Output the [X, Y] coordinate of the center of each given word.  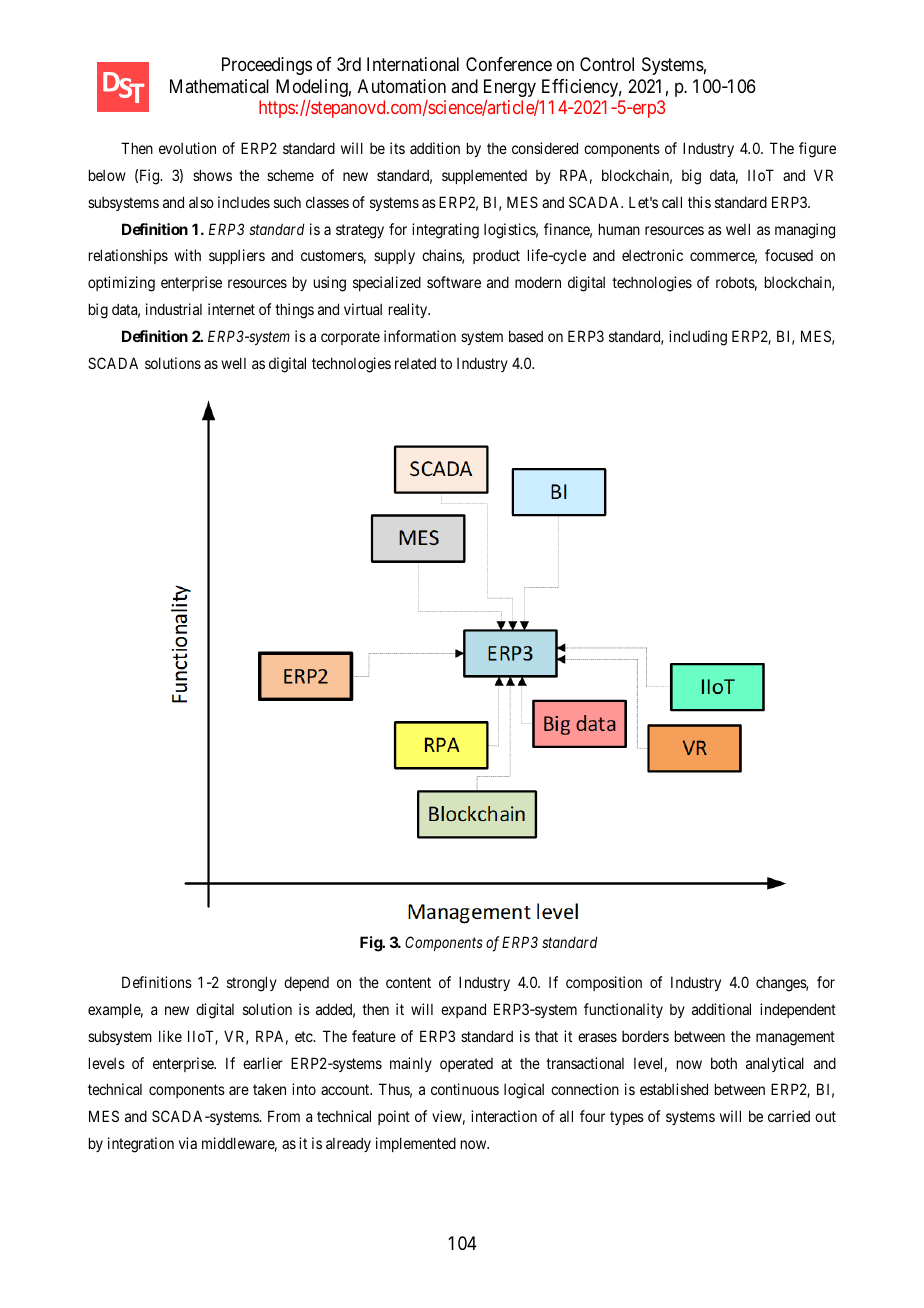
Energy [510, 88]
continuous [465, 1089]
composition [604, 983]
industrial [174, 309]
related [415, 363]
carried [789, 1116]
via [188, 1143]
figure [817, 150]
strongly [252, 984]
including [698, 338]
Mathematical [219, 86]
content [408, 983]
